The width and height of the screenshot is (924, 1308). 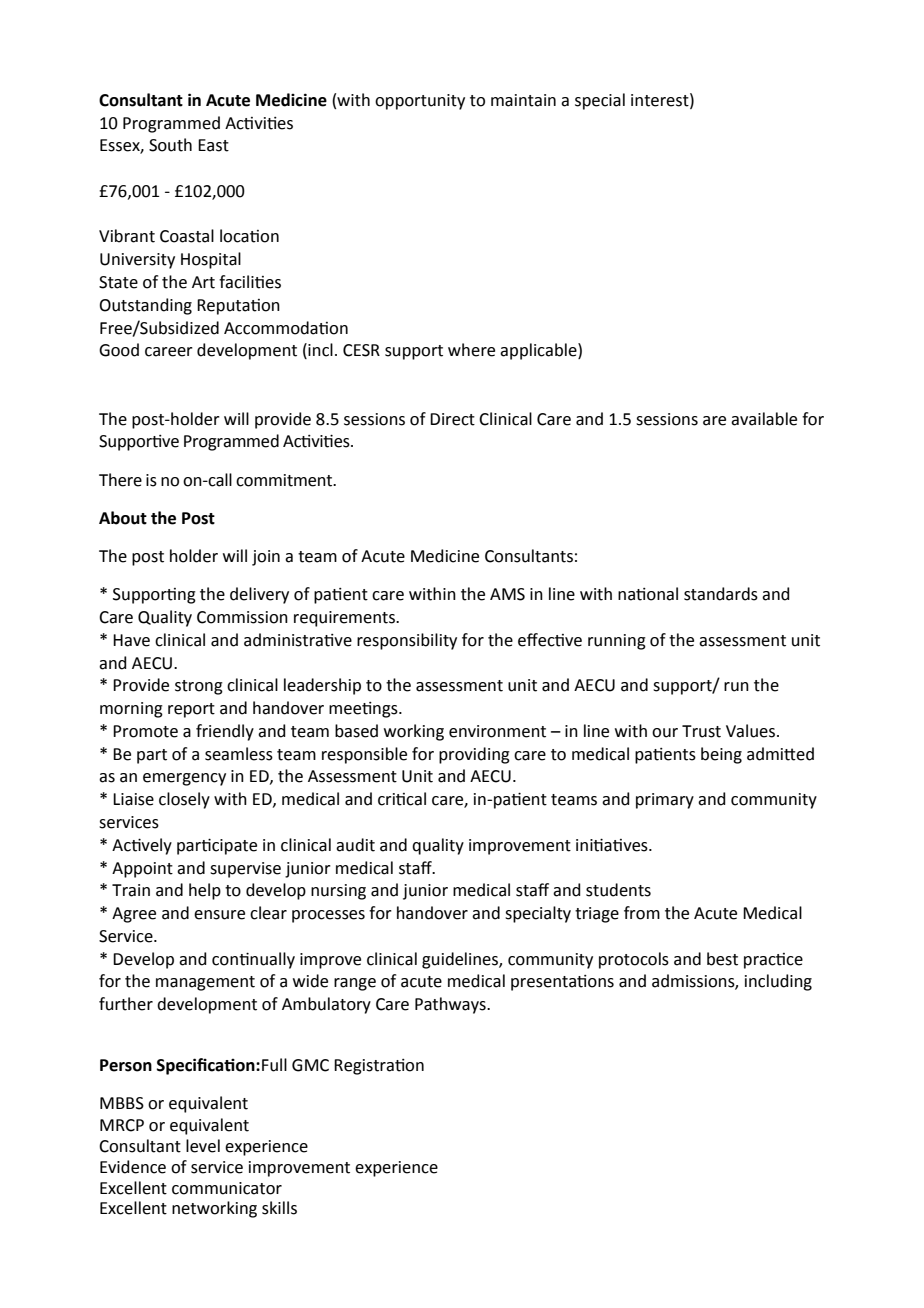 I want to click on maintain, so click(x=523, y=100).
